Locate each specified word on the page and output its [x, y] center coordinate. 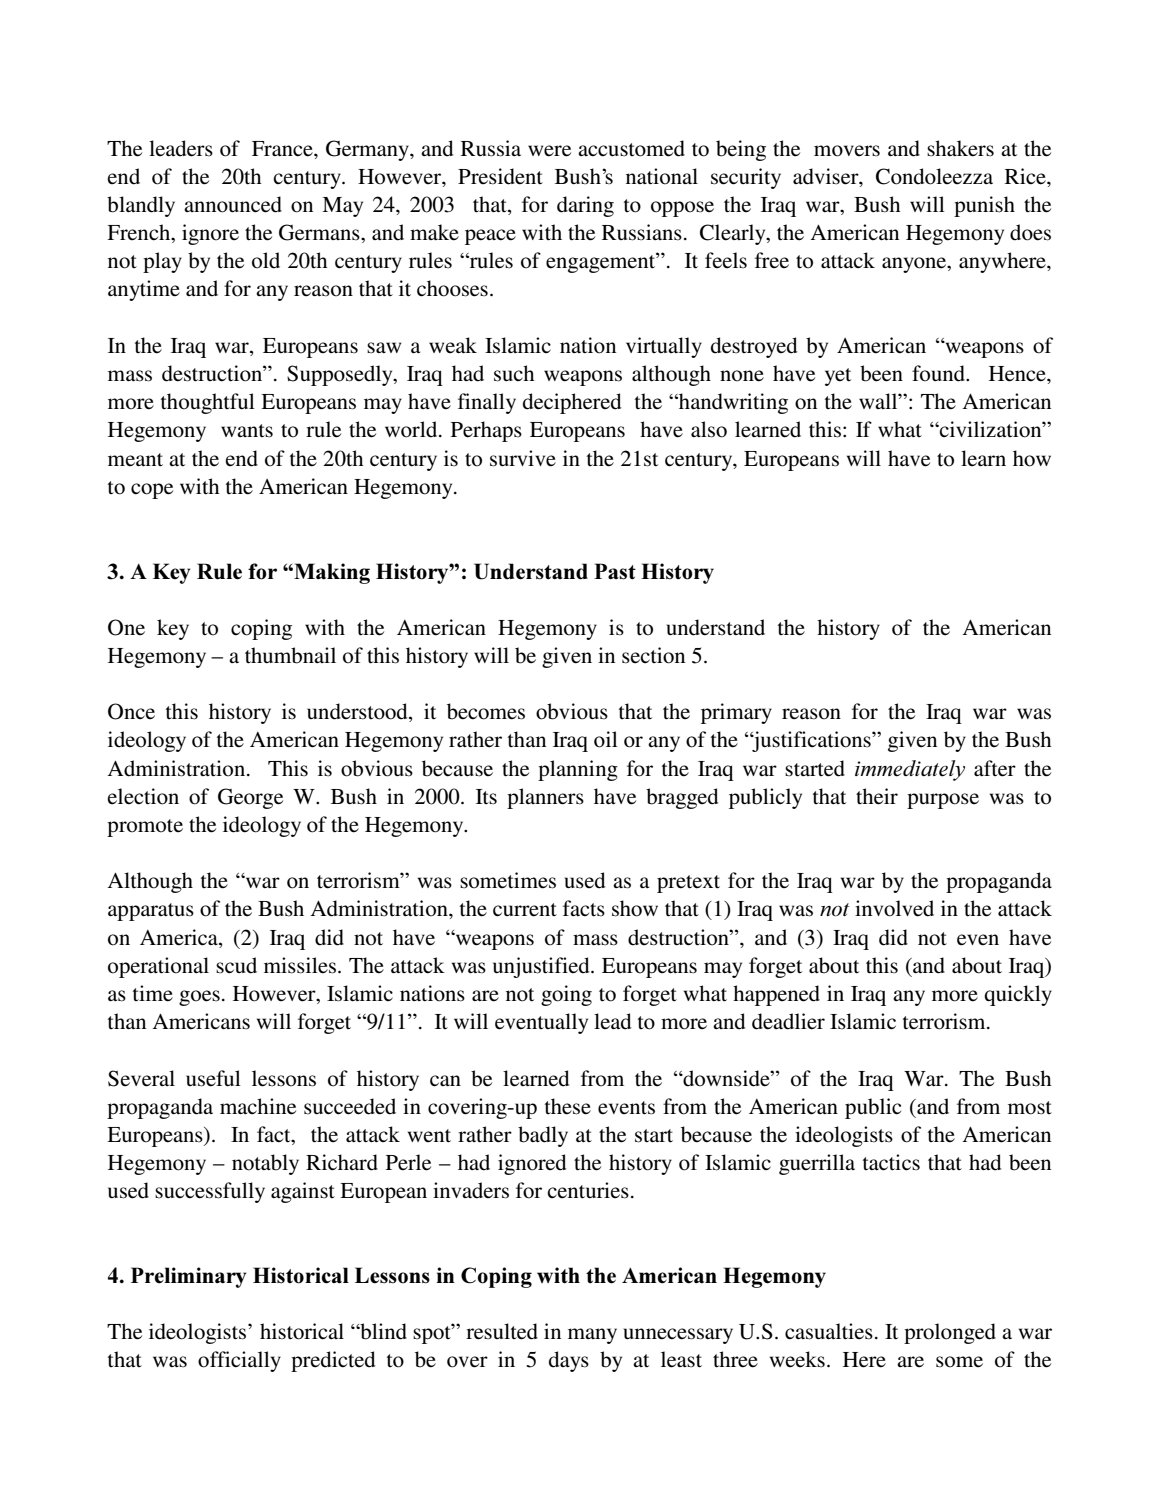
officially [239, 1361]
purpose [943, 801]
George [250, 798]
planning [578, 770]
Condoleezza [934, 176]
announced [233, 204]
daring [585, 206]
